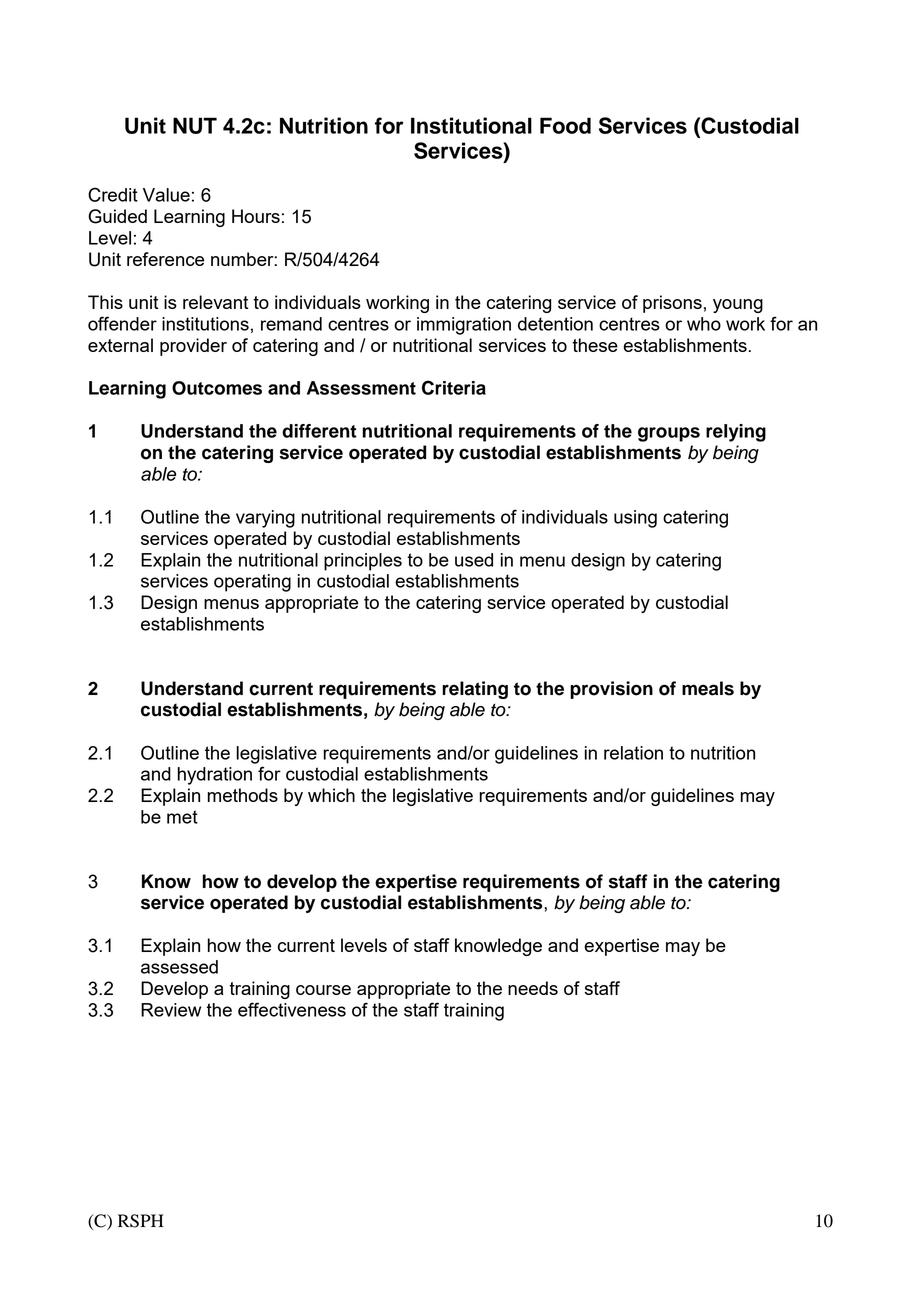 The height and width of the screenshot is (1308, 924). What do you see at coordinates (323, 990) in the screenshot?
I see `course` at bounding box center [323, 990].
